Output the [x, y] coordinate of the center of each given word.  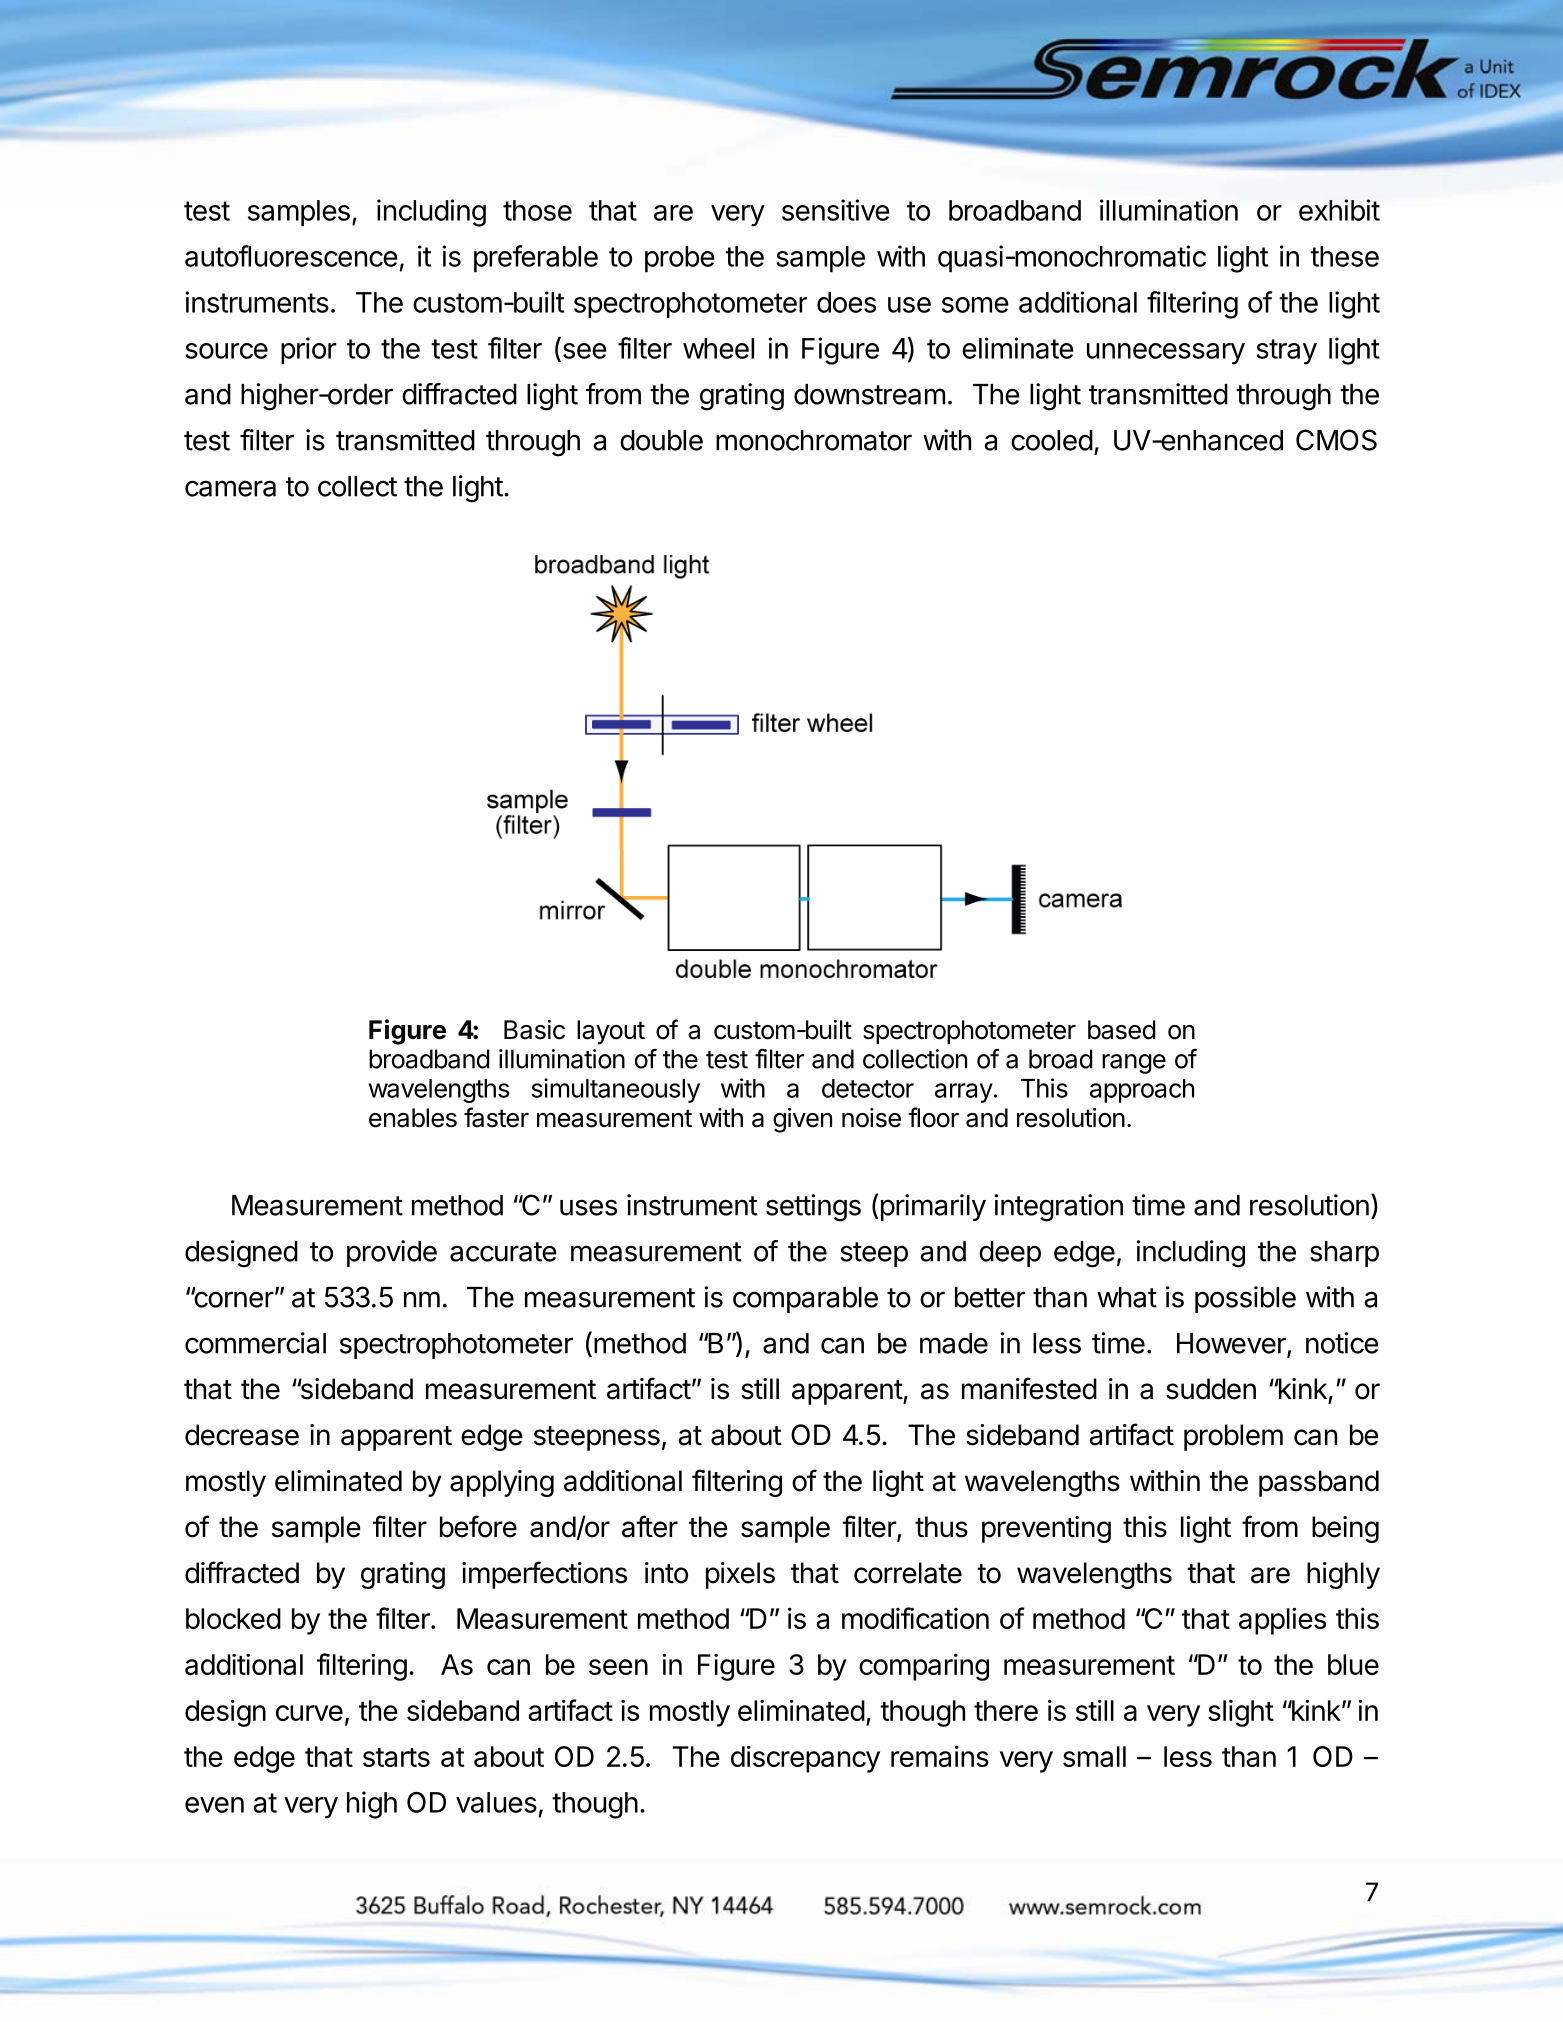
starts [396, 1757]
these [1344, 256]
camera [230, 488]
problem [1233, 1437]
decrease [242, 1435]
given [802, 1120]
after [650, 1526]
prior [308, 351]
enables [413, 1118]
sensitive [836, 210]
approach [1142, 1091]
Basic [534, 1030]
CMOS [1336, 440]
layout [611, 1032]
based [1122, 1030]
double [661, 440]
